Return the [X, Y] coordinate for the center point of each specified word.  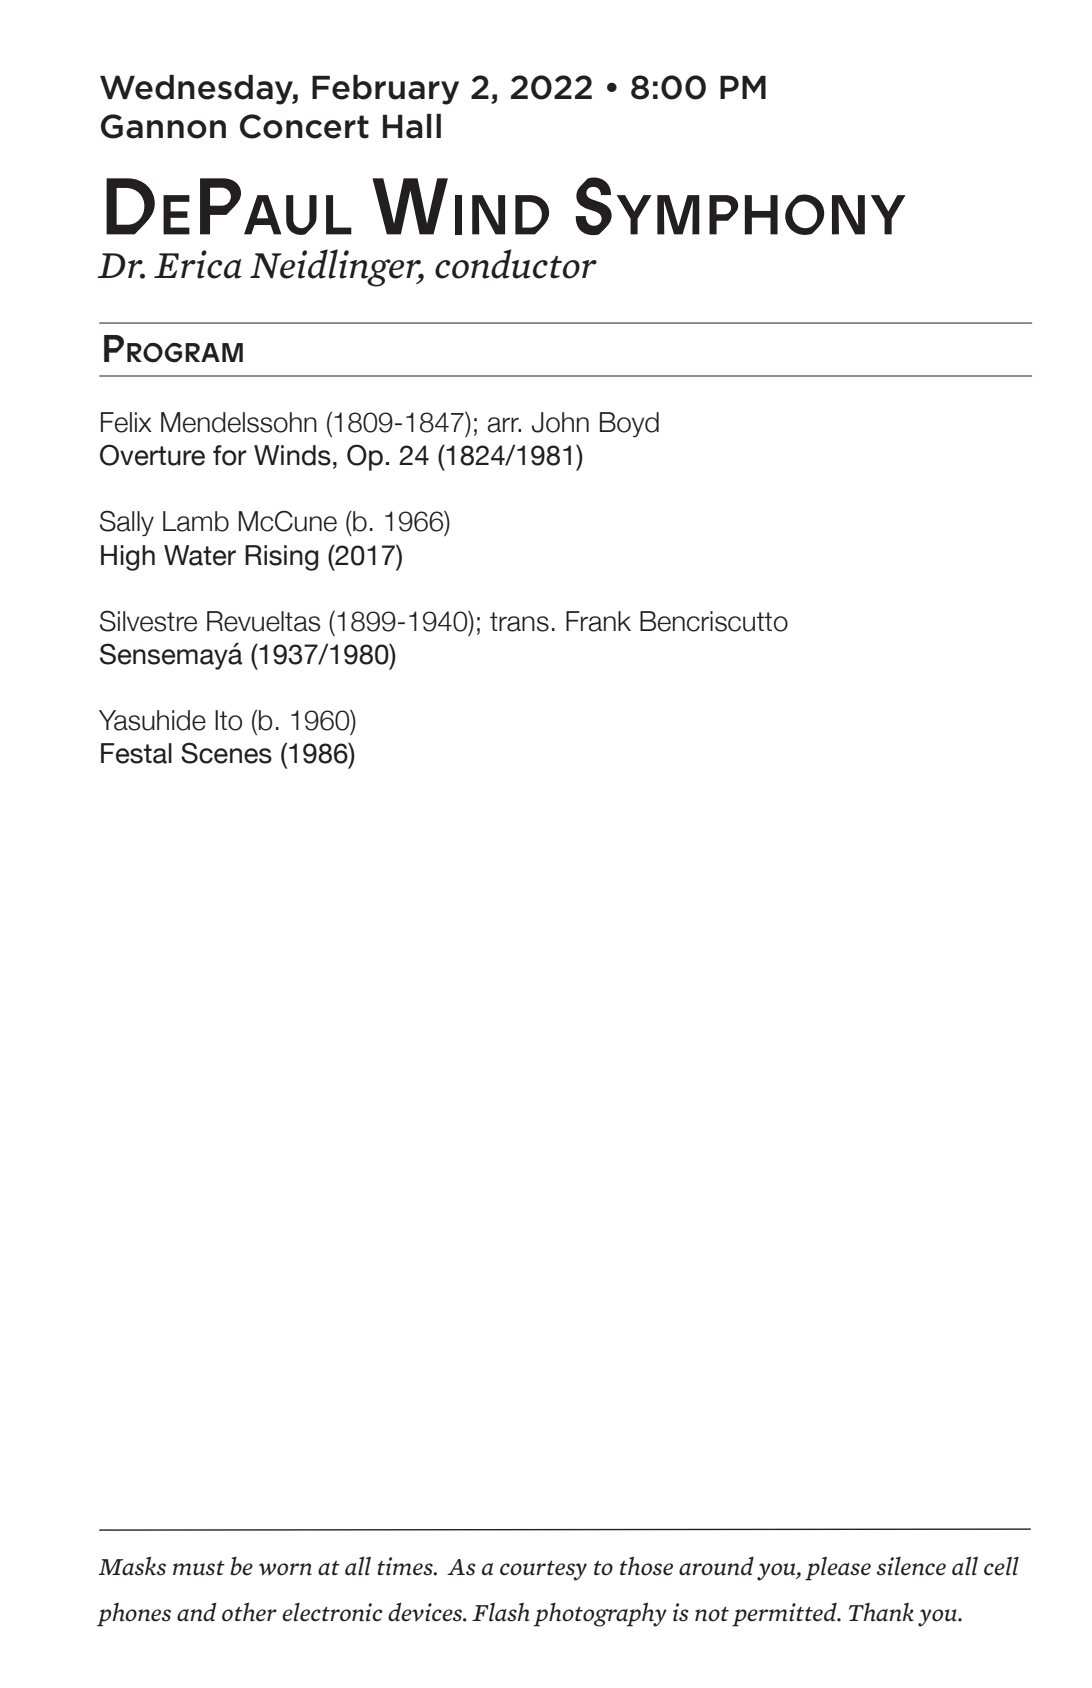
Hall [412, 126]
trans [519, 622]
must [199, 1568]
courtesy [543, 1570]
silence [911, 1566]
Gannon [163, 126]
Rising [281, 558]
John [560, 422]
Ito [228, 720]
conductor [516, 264]
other [249, 1612]
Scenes [226, 753]
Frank [598, 621]
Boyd [629, 424]
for [230, 455]
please [838, 1568]
